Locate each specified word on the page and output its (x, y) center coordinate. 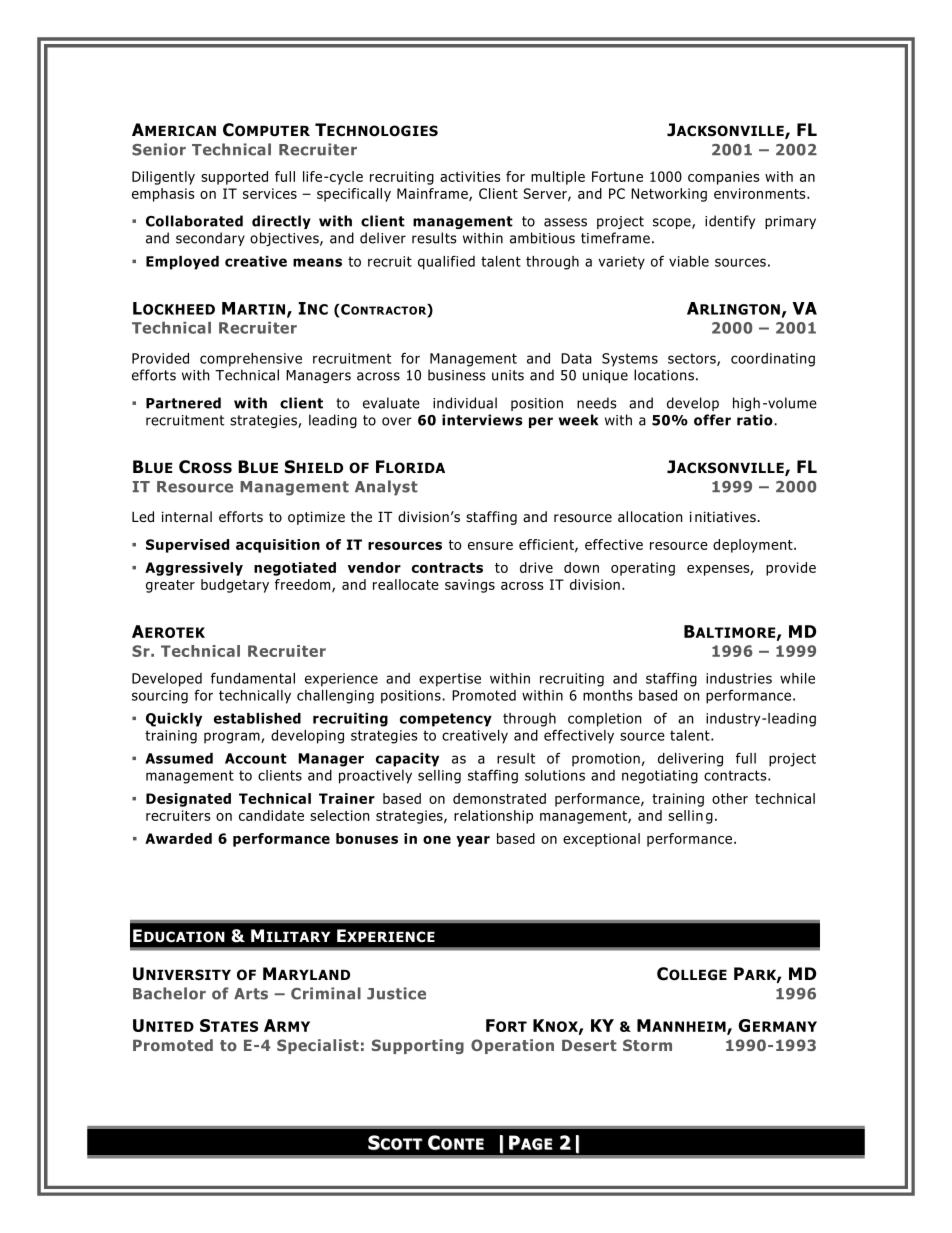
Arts (251, 994)
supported (234, 178)
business (456, 375)
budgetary (235, 586)
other (730, 798)
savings (470, 586)
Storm (647, 1045)
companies (724, 178)
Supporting (418, 1046)
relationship (493, 817)
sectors (693, 359)
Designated (188, 800)
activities (470, 176)
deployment (754, 546)
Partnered (183, 403)
